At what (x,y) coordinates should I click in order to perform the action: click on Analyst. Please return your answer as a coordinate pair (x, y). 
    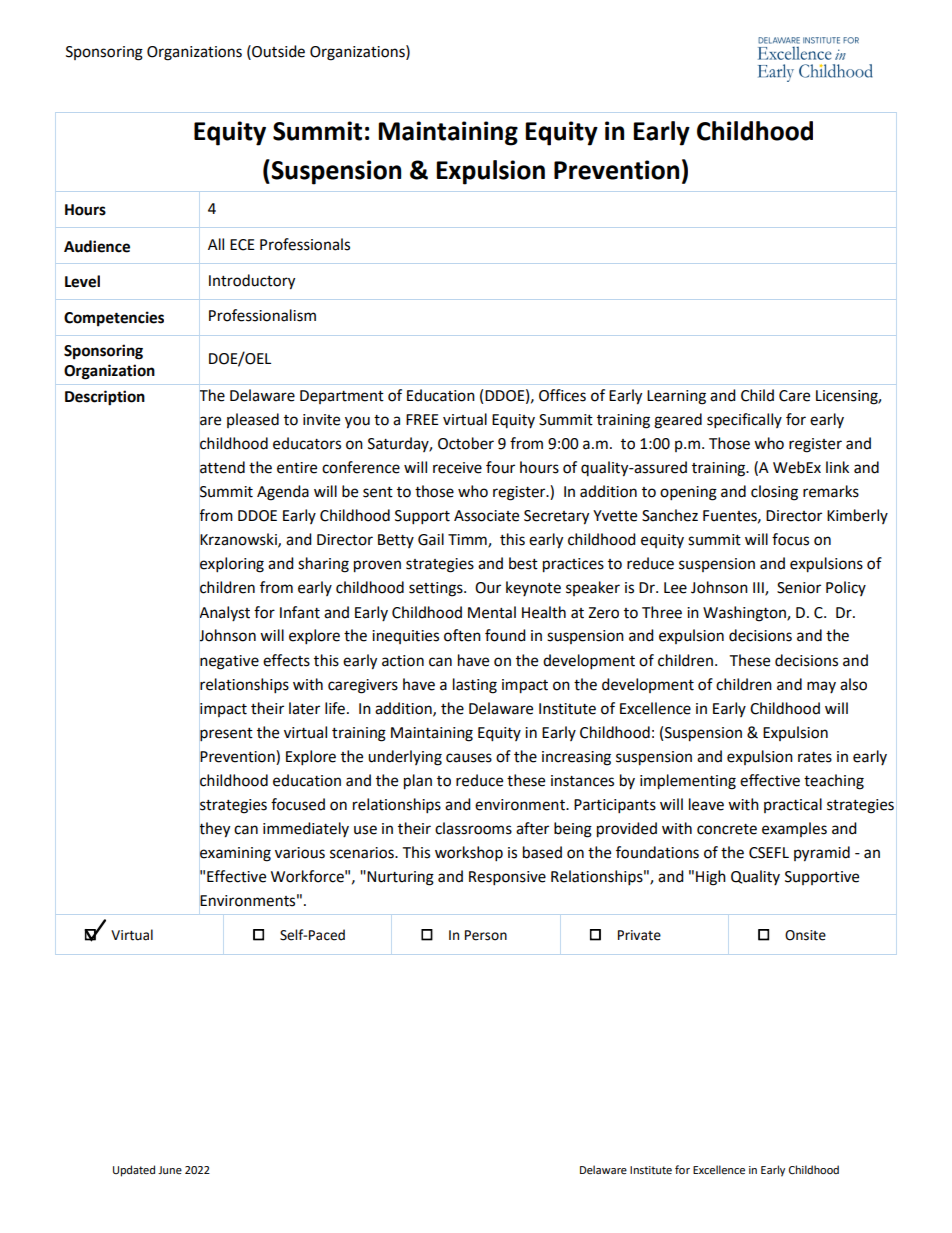
    Looking at the image, I should click on (225, 613).
